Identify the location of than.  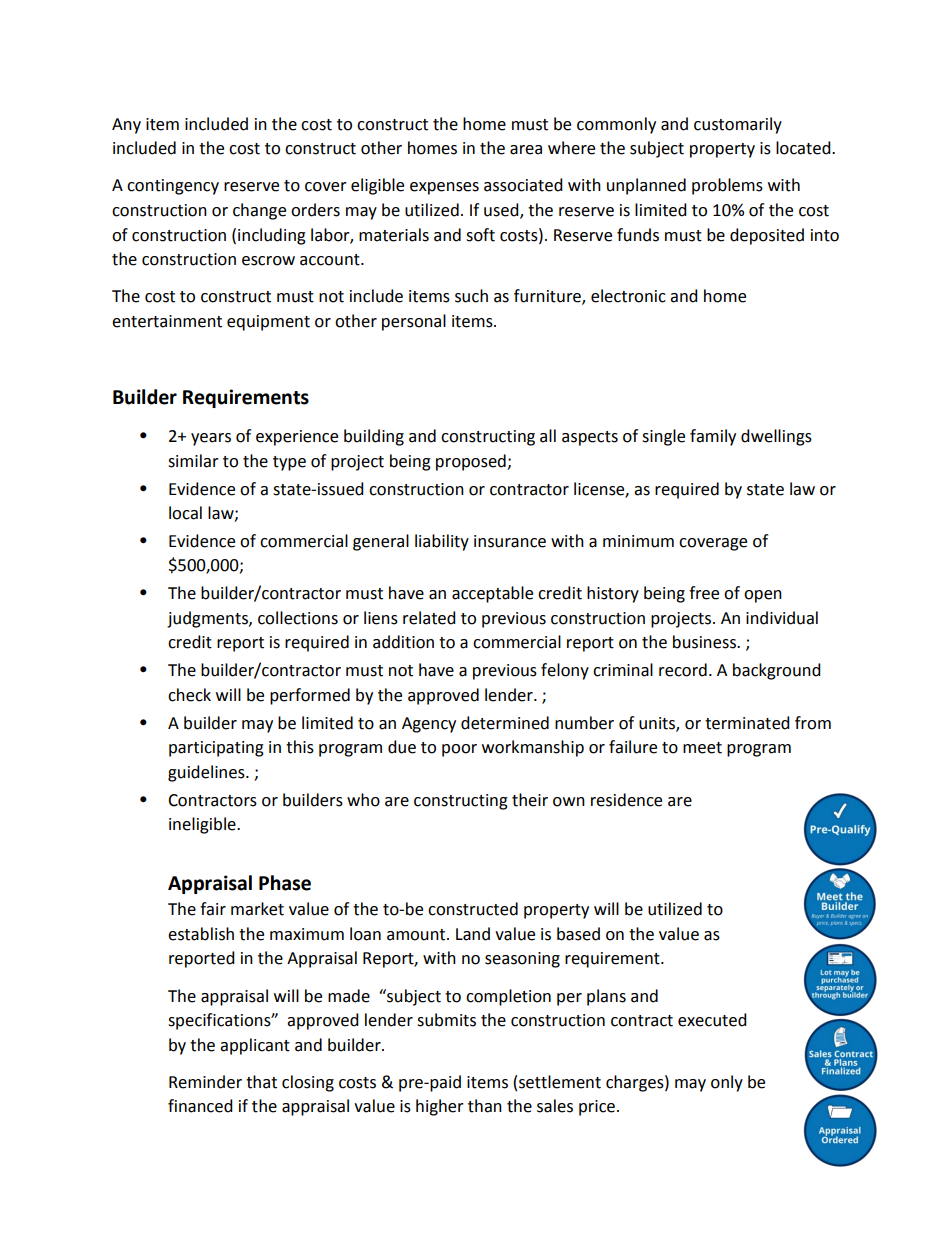
(485, 1106).
